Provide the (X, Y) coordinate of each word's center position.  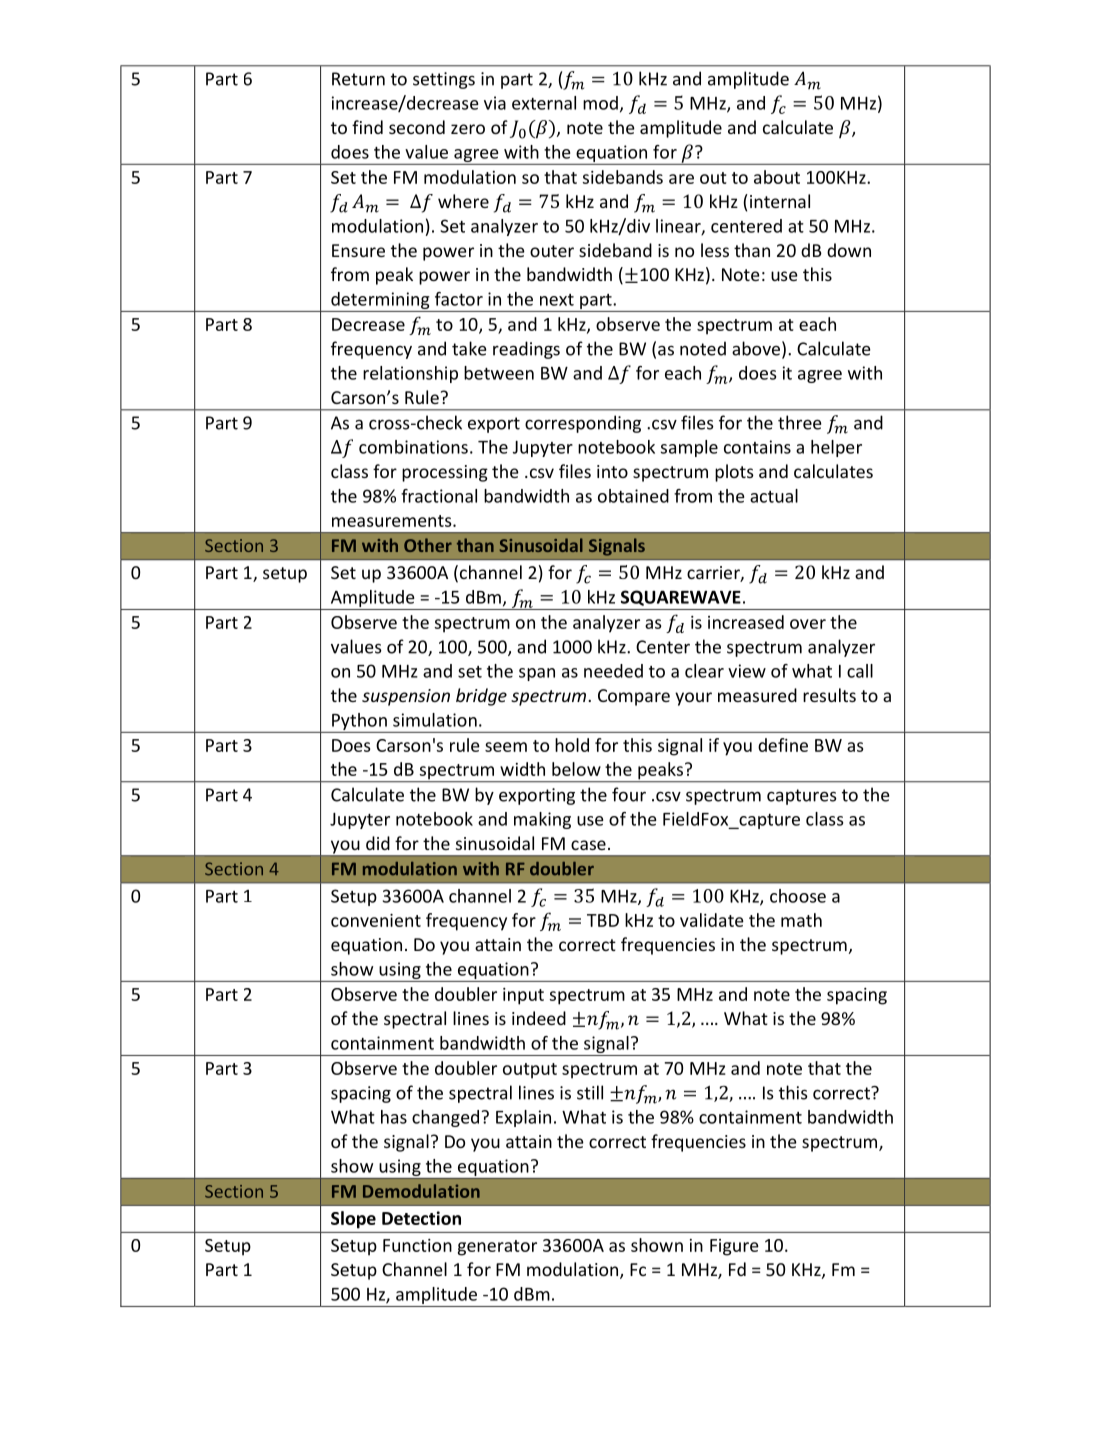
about (777, 177)
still (590, 1092)
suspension (406, 697)
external (544, 103)
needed (613, 671)
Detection (421, 1218)
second (417, 127)
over (808, 624)
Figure (734, 1247)
